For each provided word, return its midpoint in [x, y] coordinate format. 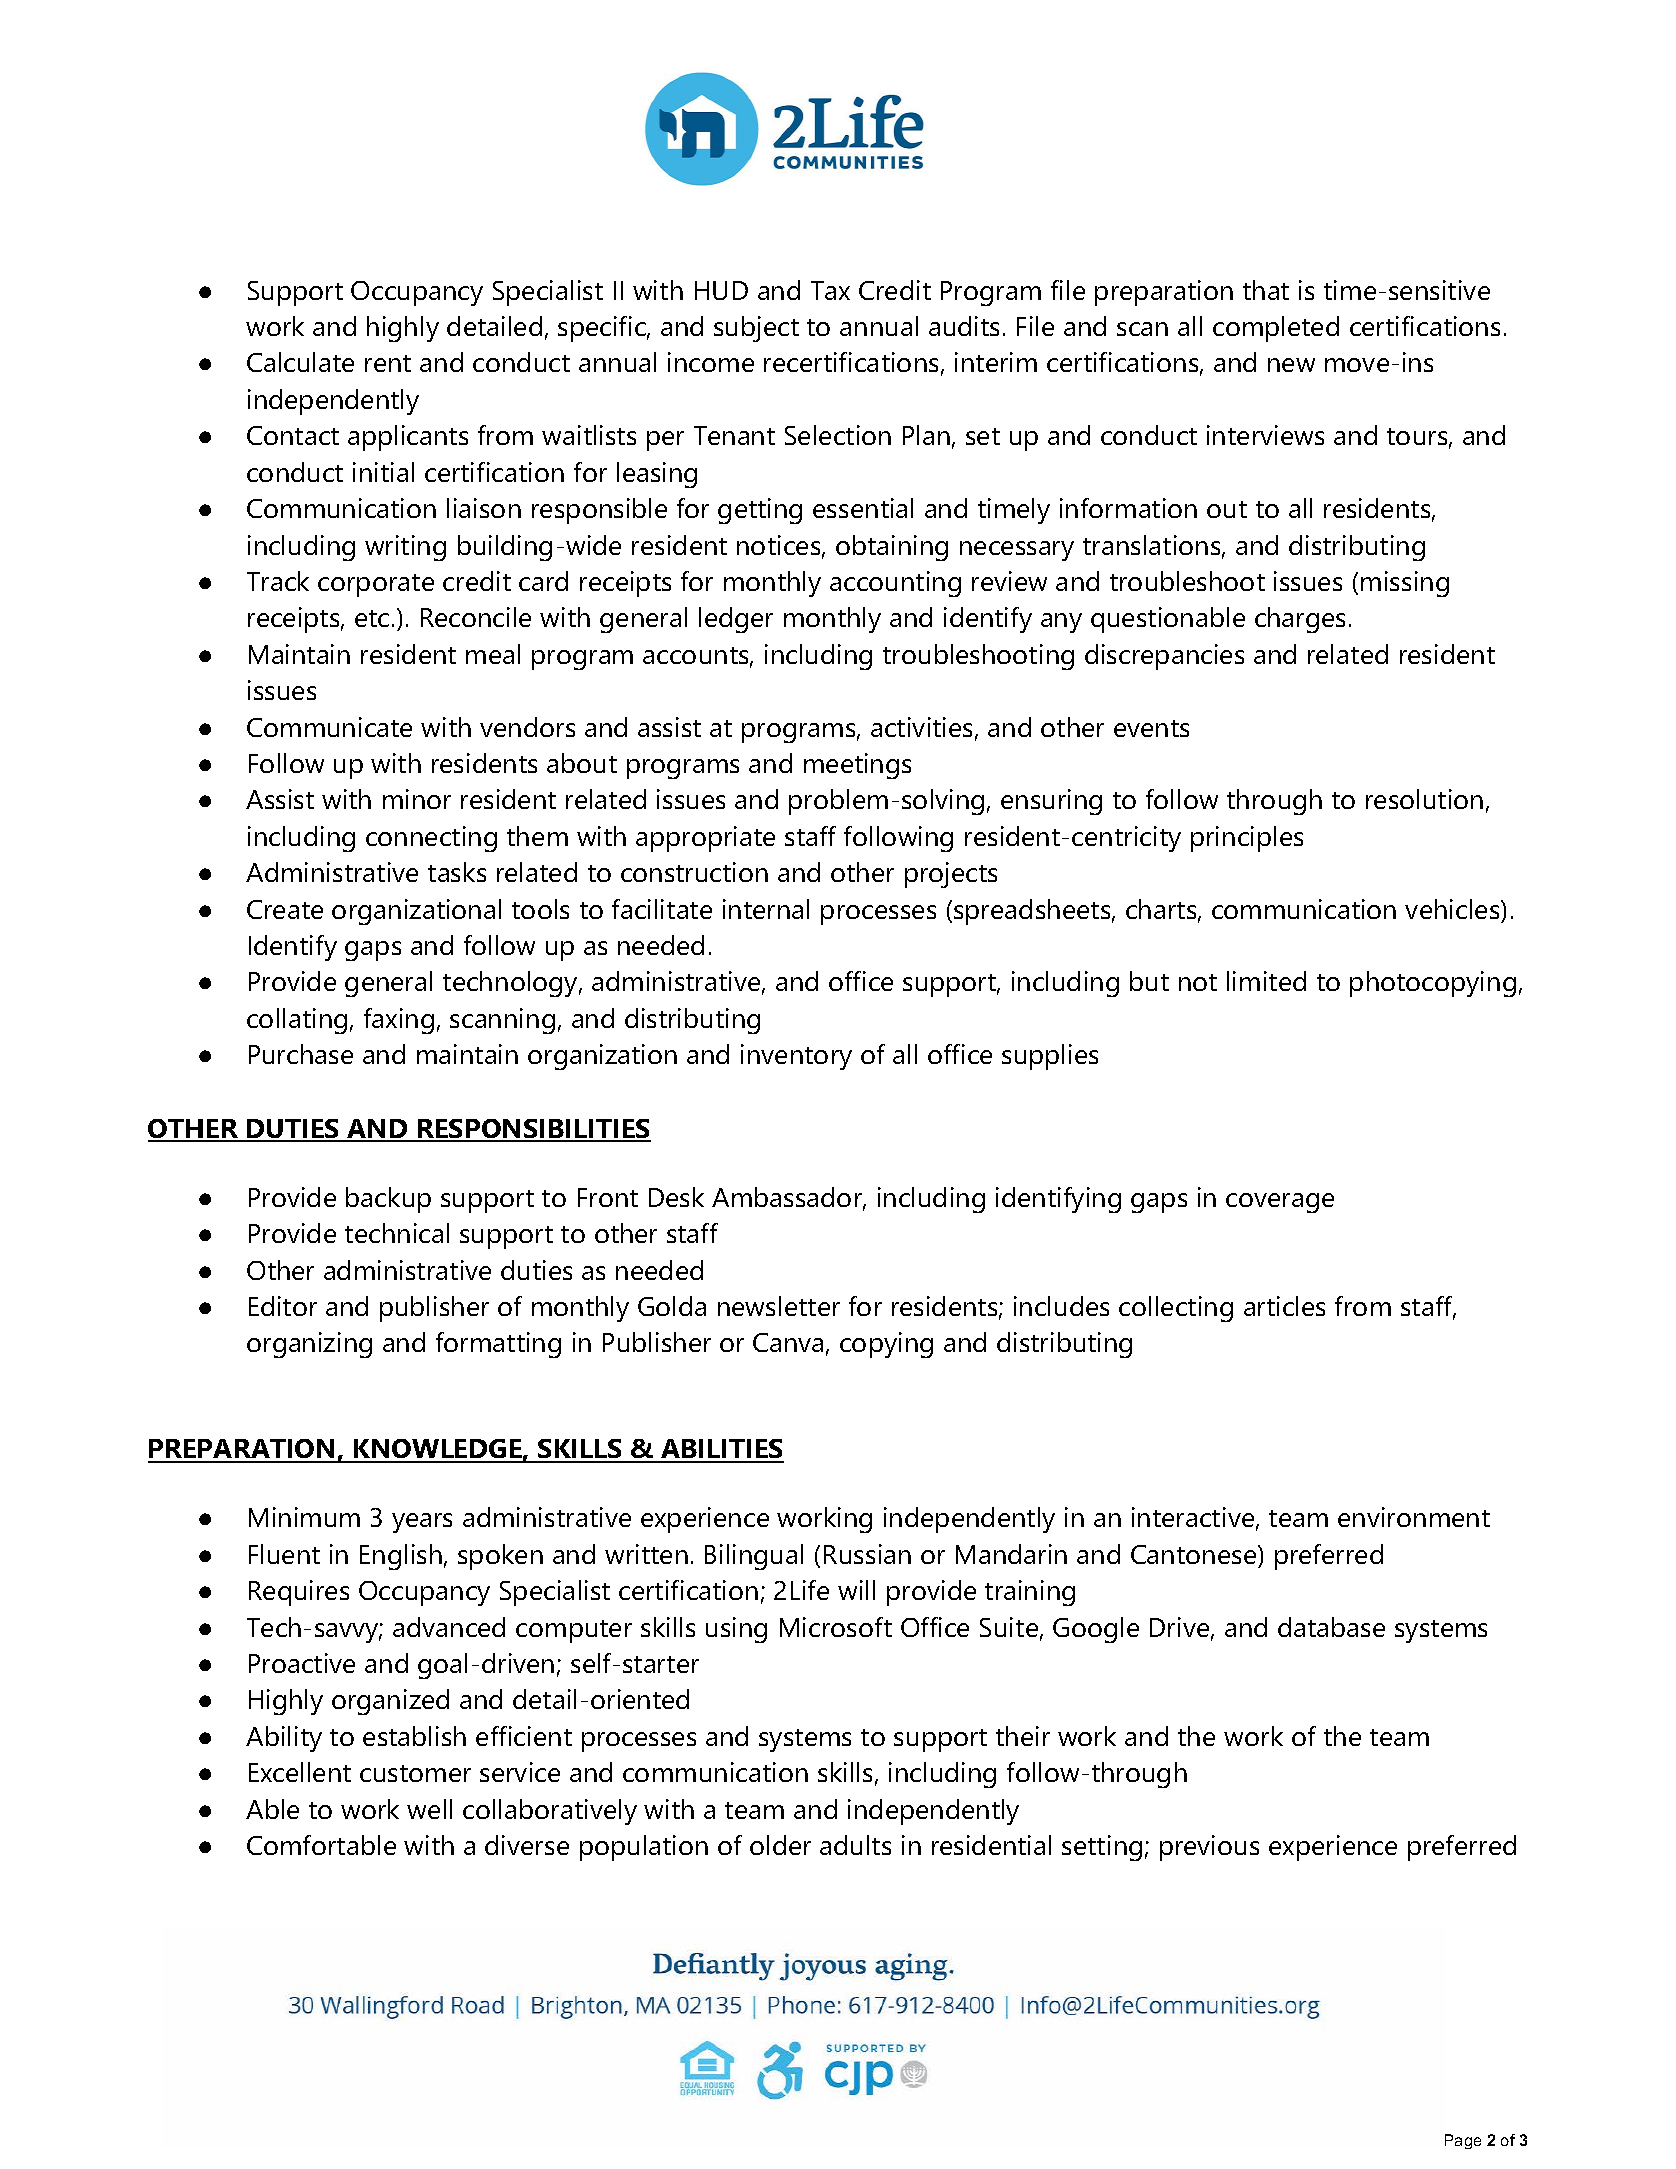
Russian [867, 1554]
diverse [527, 1845]
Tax [830, 290]
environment [1414, 1517]
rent [388, 363]
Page [1463, 2141]
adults [855, 1845]
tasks [457, 872]
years [422, 1523]
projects [951, 875]
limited [1266, 981]
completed [1276, 329]
